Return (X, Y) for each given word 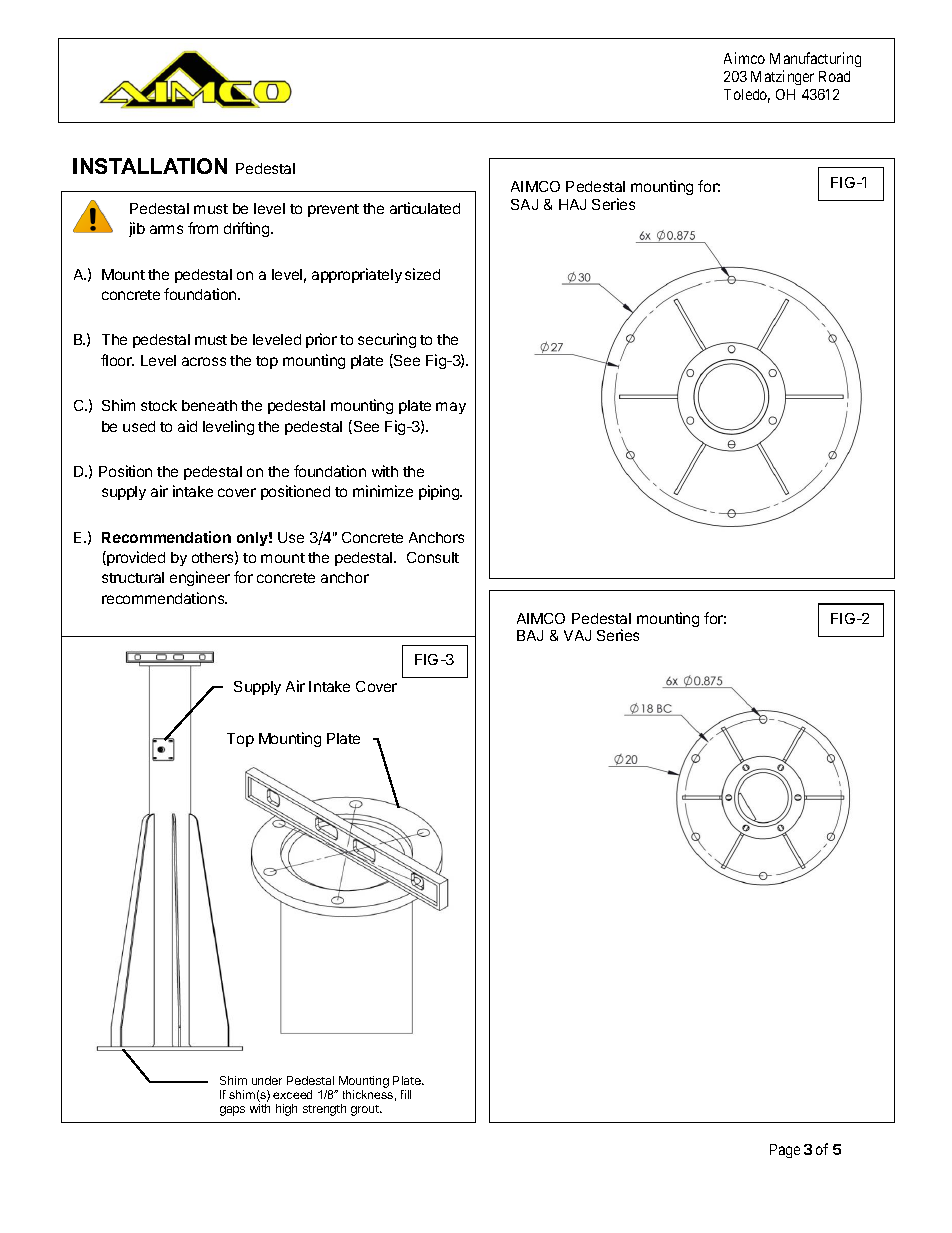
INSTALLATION (150, 166)
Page (785, 1151)
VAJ (577, 635)
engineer (200, 578)
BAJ (530, 635)
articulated (425, 208)
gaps (232, 1111)
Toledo (747, 96)
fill (406, 1094)
